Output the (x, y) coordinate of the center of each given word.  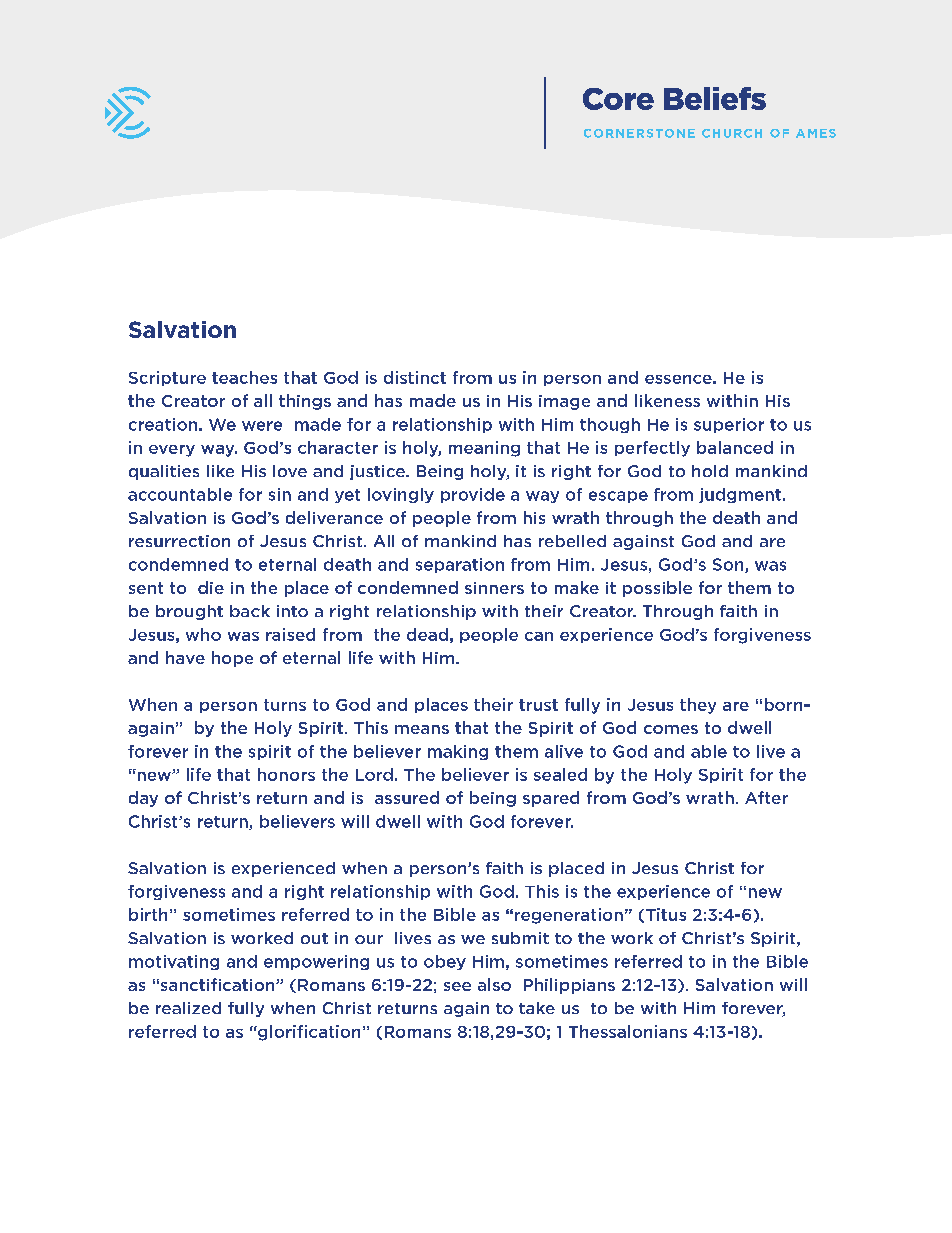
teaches (244, 377)
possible (657, 589)
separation (460, 565)
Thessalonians (628, 1031)
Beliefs (715, 98)
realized (188, 1008)
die (211, 587)
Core (618, 99)
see (457, 986)
